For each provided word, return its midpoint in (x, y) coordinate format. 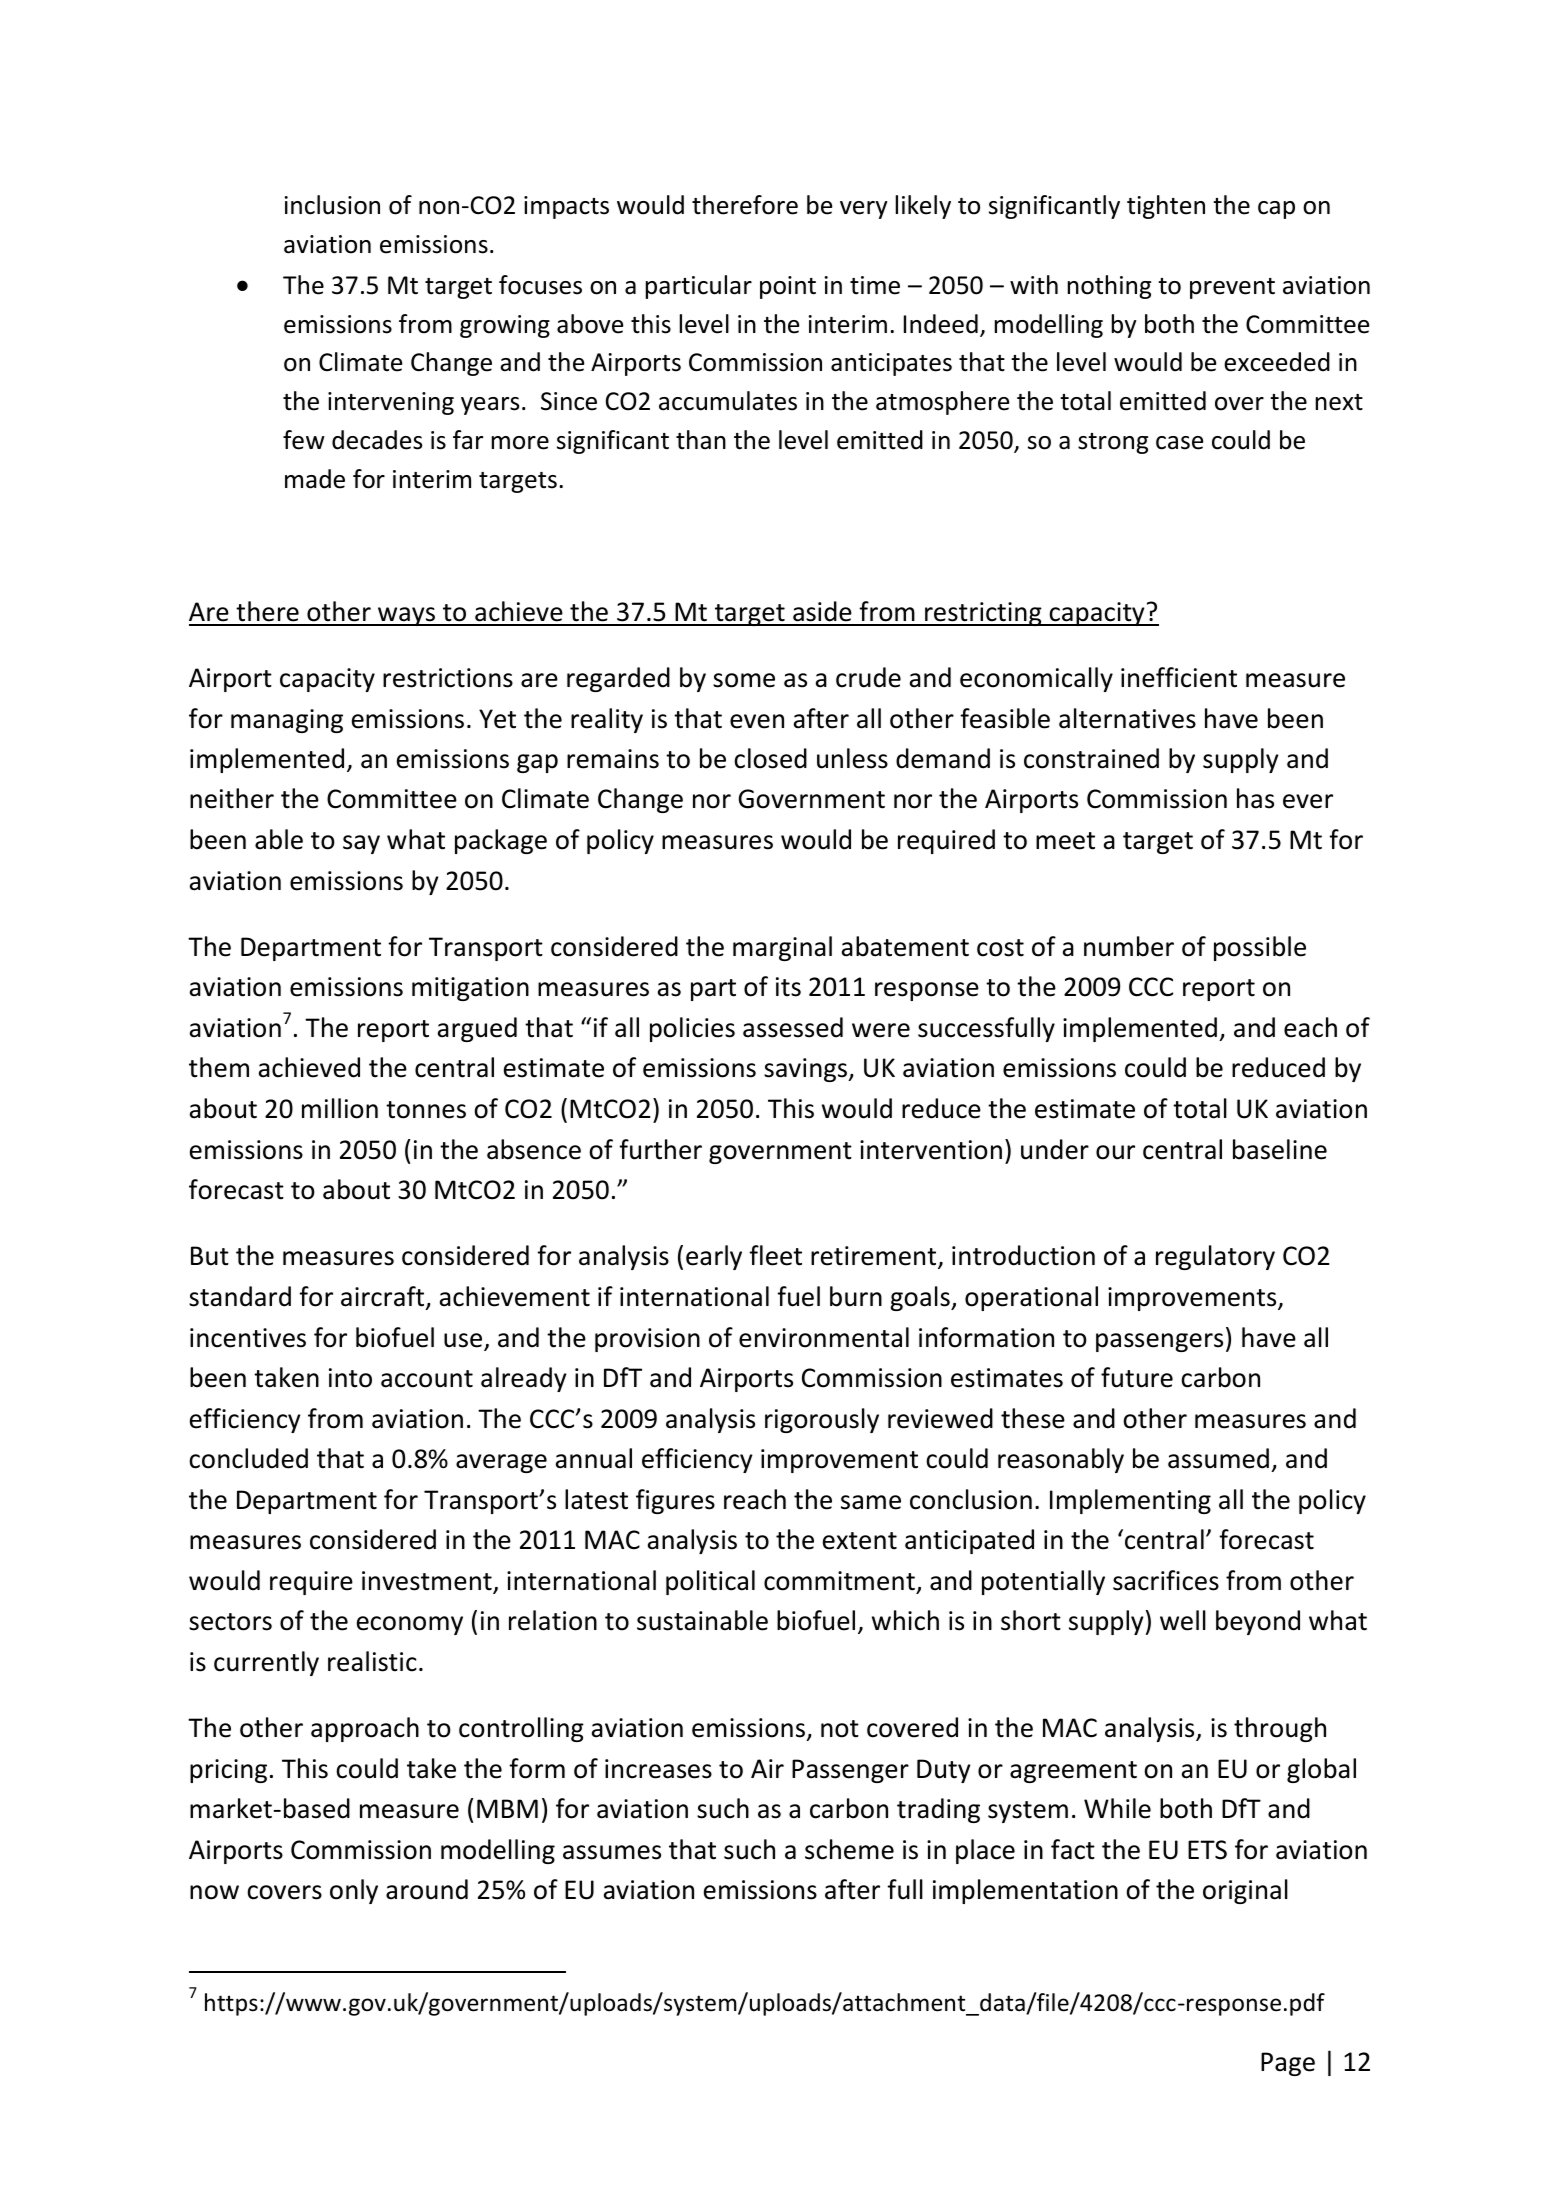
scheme (849, 1849)
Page (1288, 2064)
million (340, 1108)
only (354, 1891)
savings (806, 1070)
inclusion (332, 205)
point (788, 287)
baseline (1280, 1149)
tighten (1166, 207)
